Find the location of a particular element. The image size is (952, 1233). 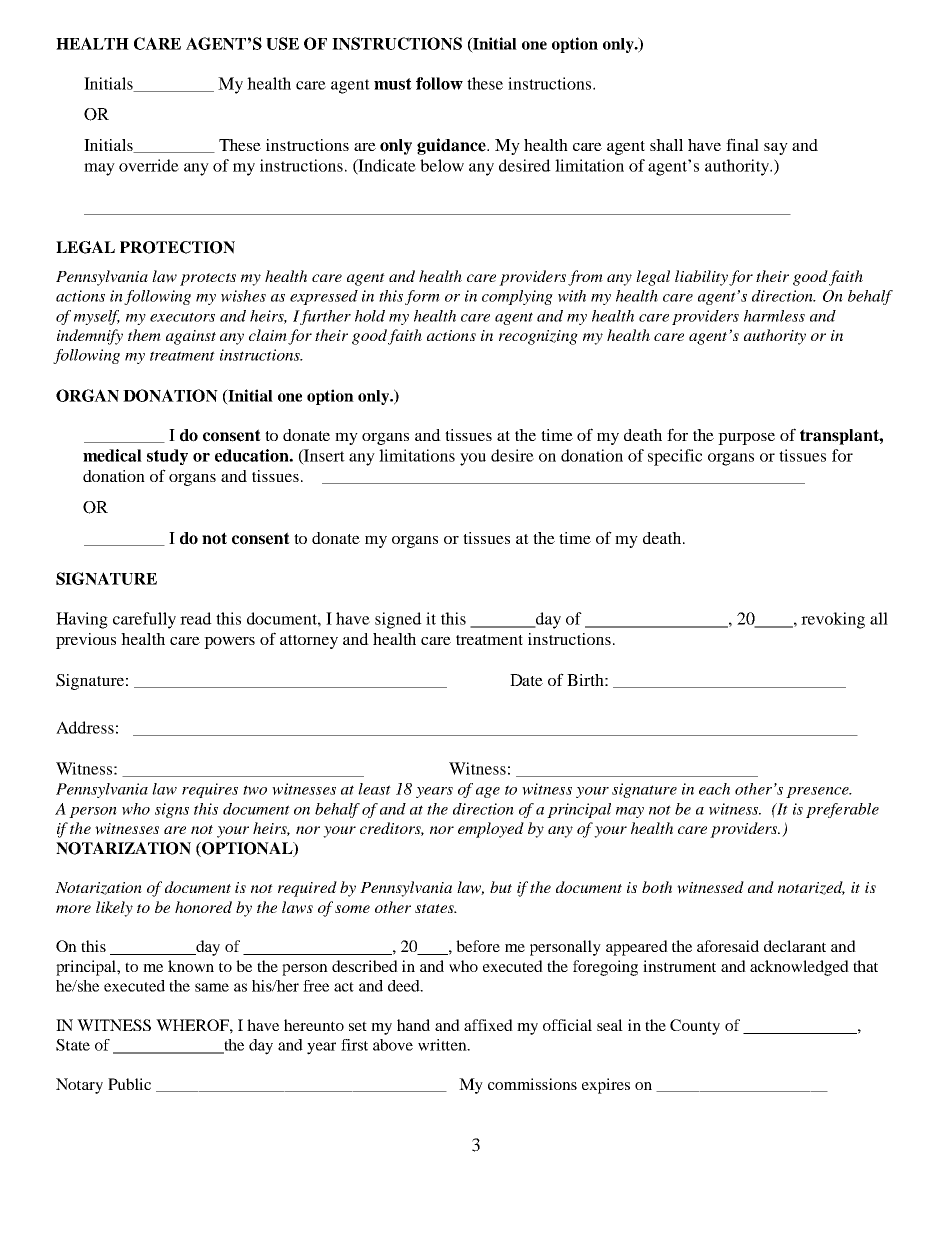

final is located at coordinates (742, 144).
